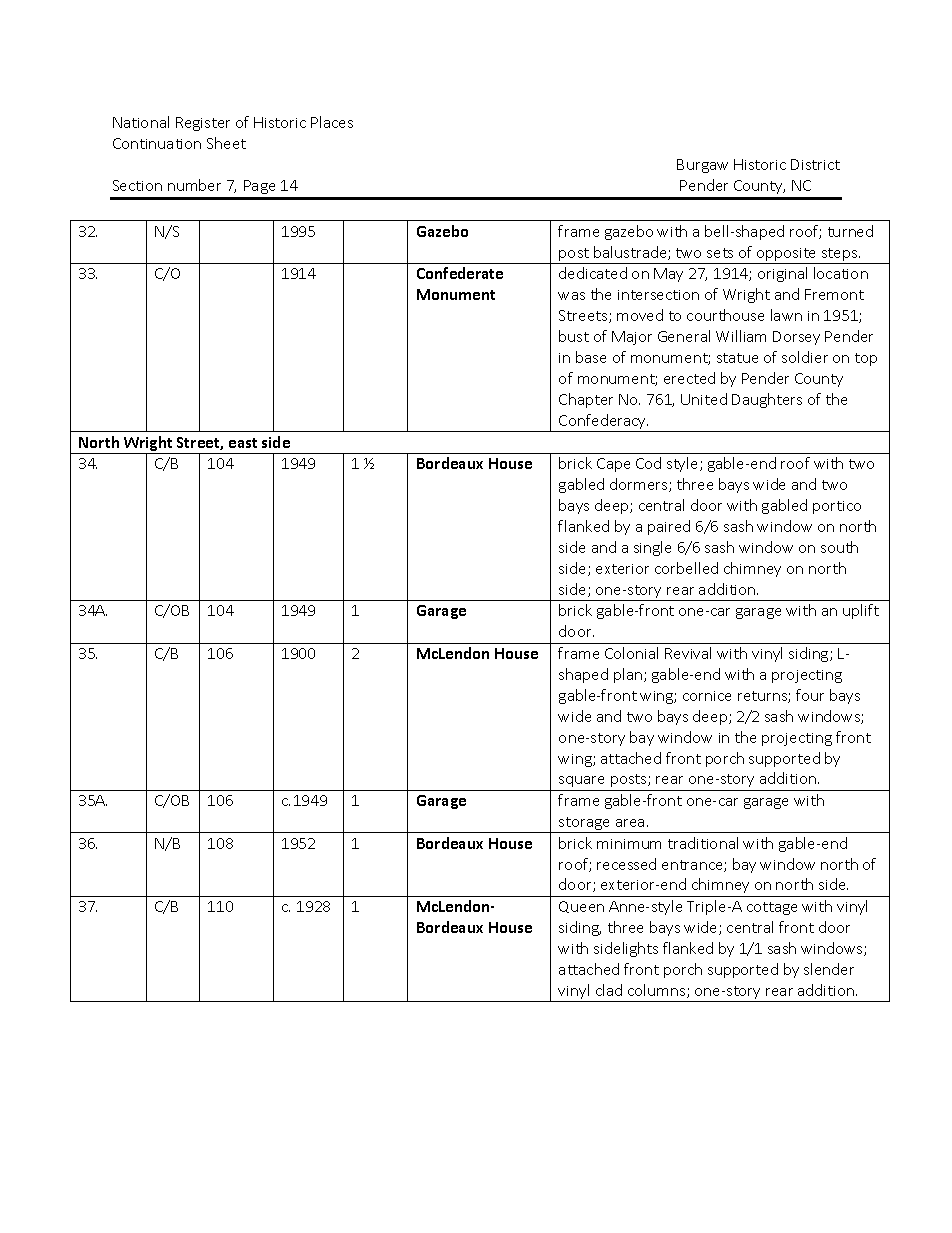  I want to click on District, so click(815, 164).
